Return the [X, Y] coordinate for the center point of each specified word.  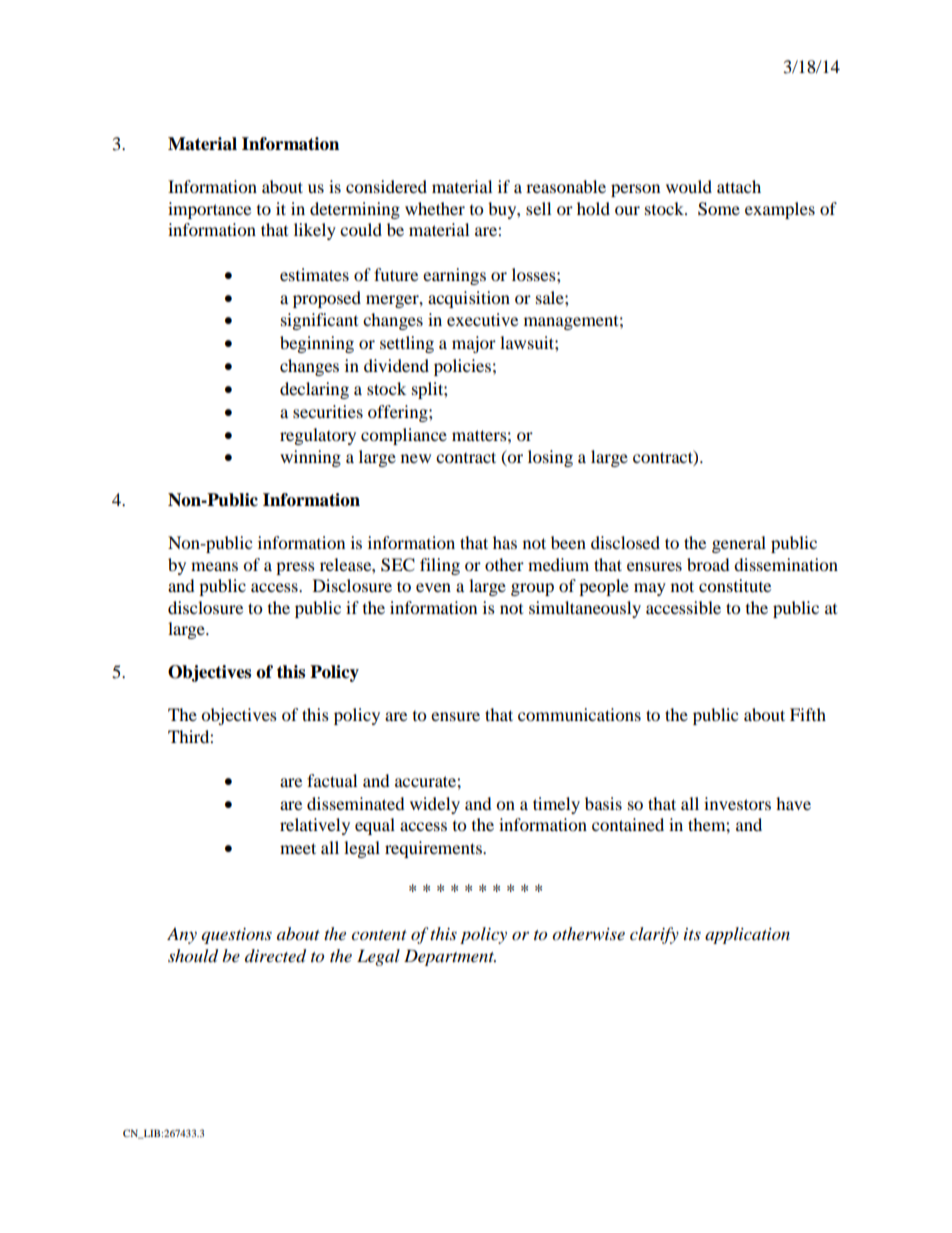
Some [719, 209]
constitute [735, 585]
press [295, 568]
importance [209, 210]
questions [236, 936]
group [532, 589]
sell [538, 208]
